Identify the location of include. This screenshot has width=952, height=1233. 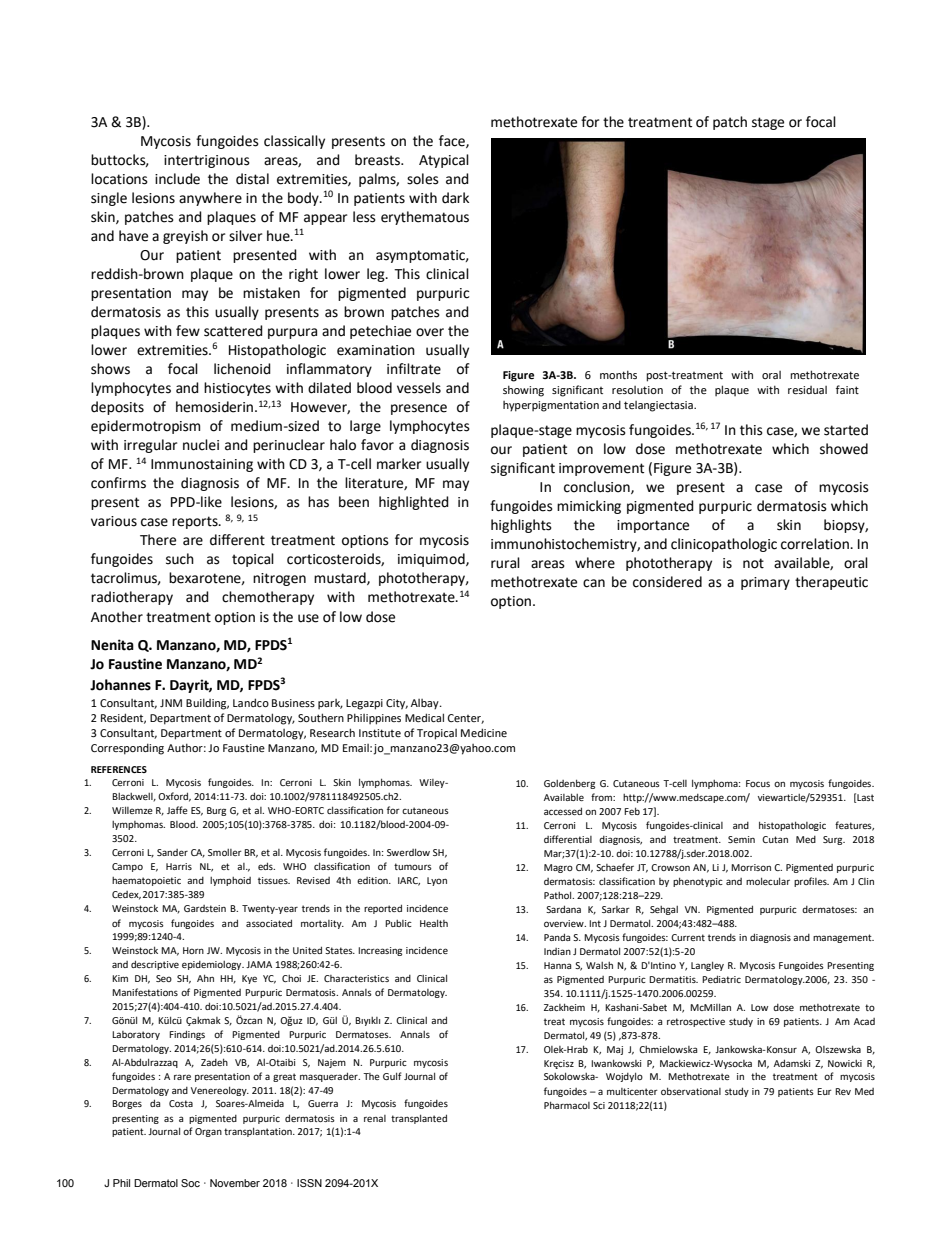
(177, 179).
